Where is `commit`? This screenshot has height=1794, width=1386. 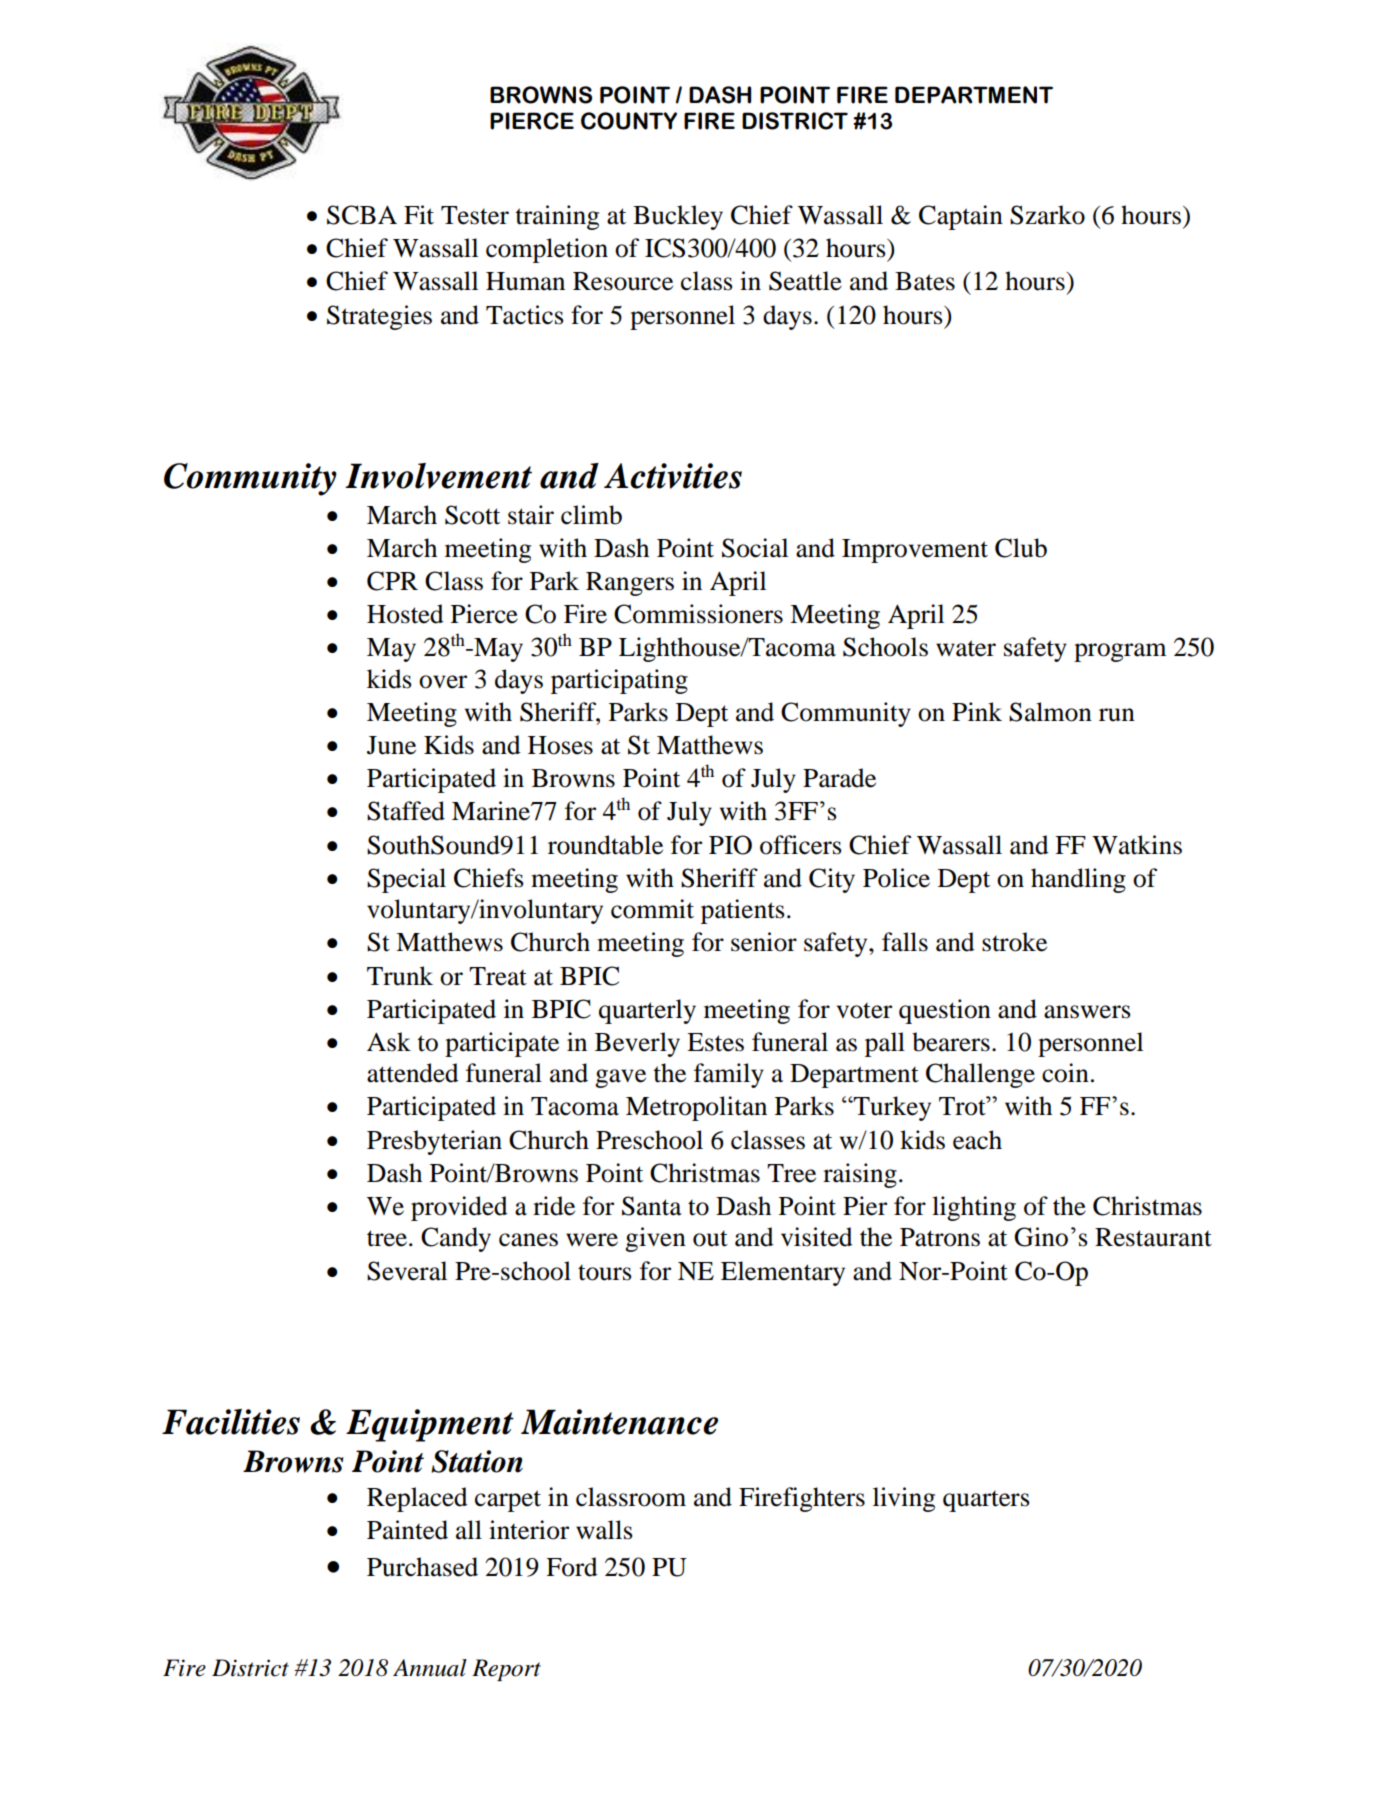
commit is located at coordinates (652, 909).
